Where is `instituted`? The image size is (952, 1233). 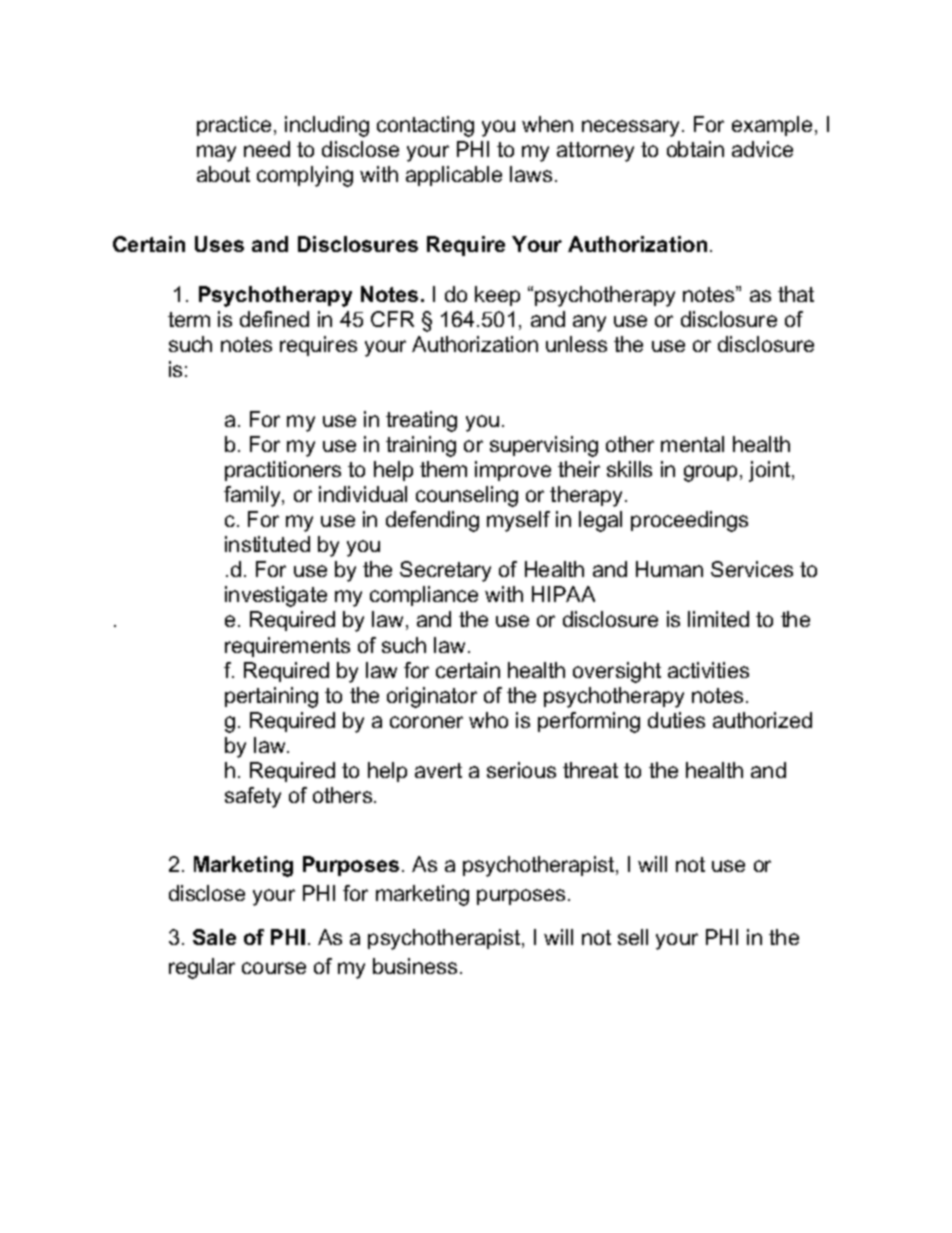 instituted is located at coordinates (267, 544).
